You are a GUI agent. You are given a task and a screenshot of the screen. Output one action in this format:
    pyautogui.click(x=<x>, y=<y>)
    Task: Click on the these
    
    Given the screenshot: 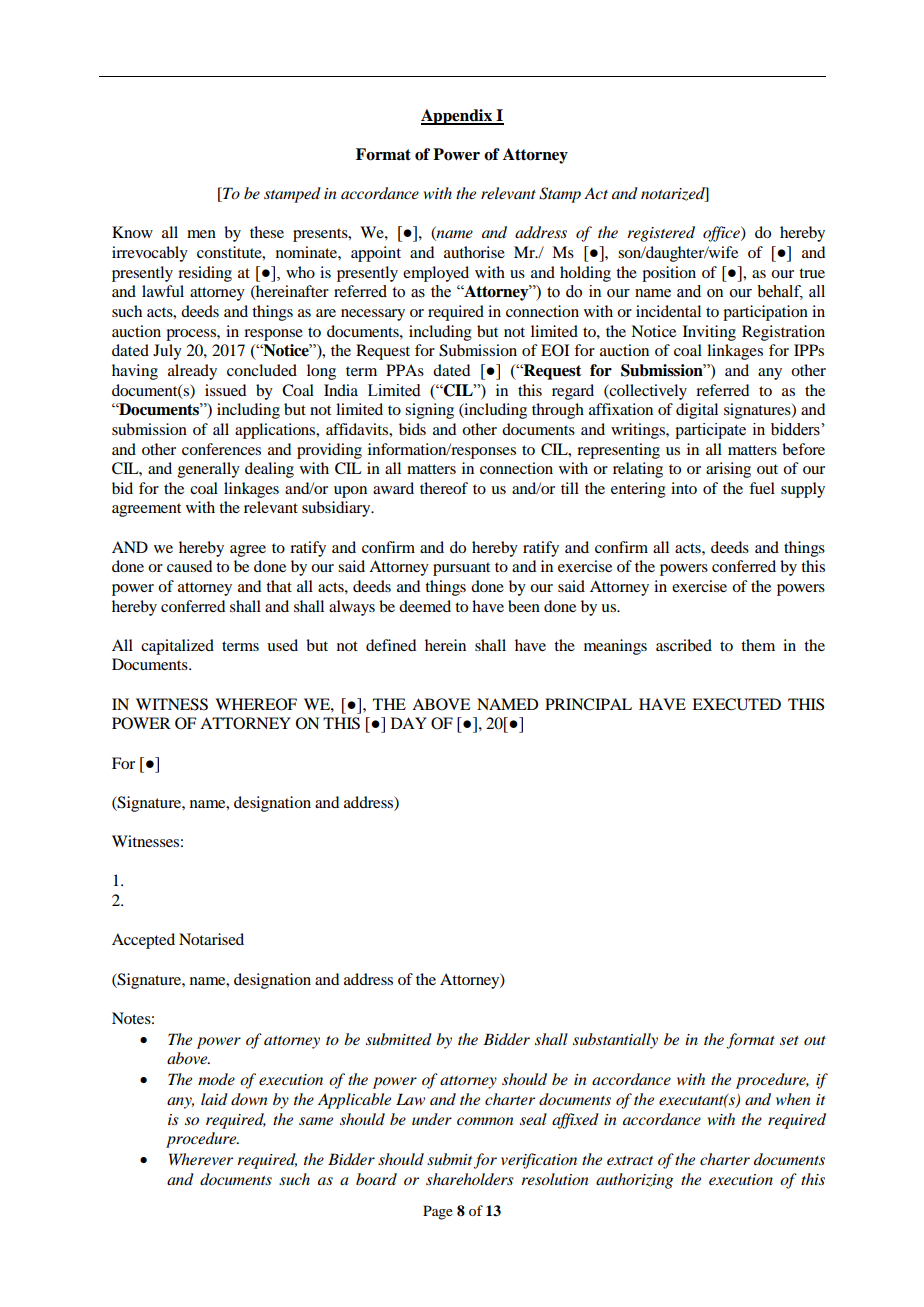 What is the action you would take?
    pyautogui.click(x=267, y=232)
